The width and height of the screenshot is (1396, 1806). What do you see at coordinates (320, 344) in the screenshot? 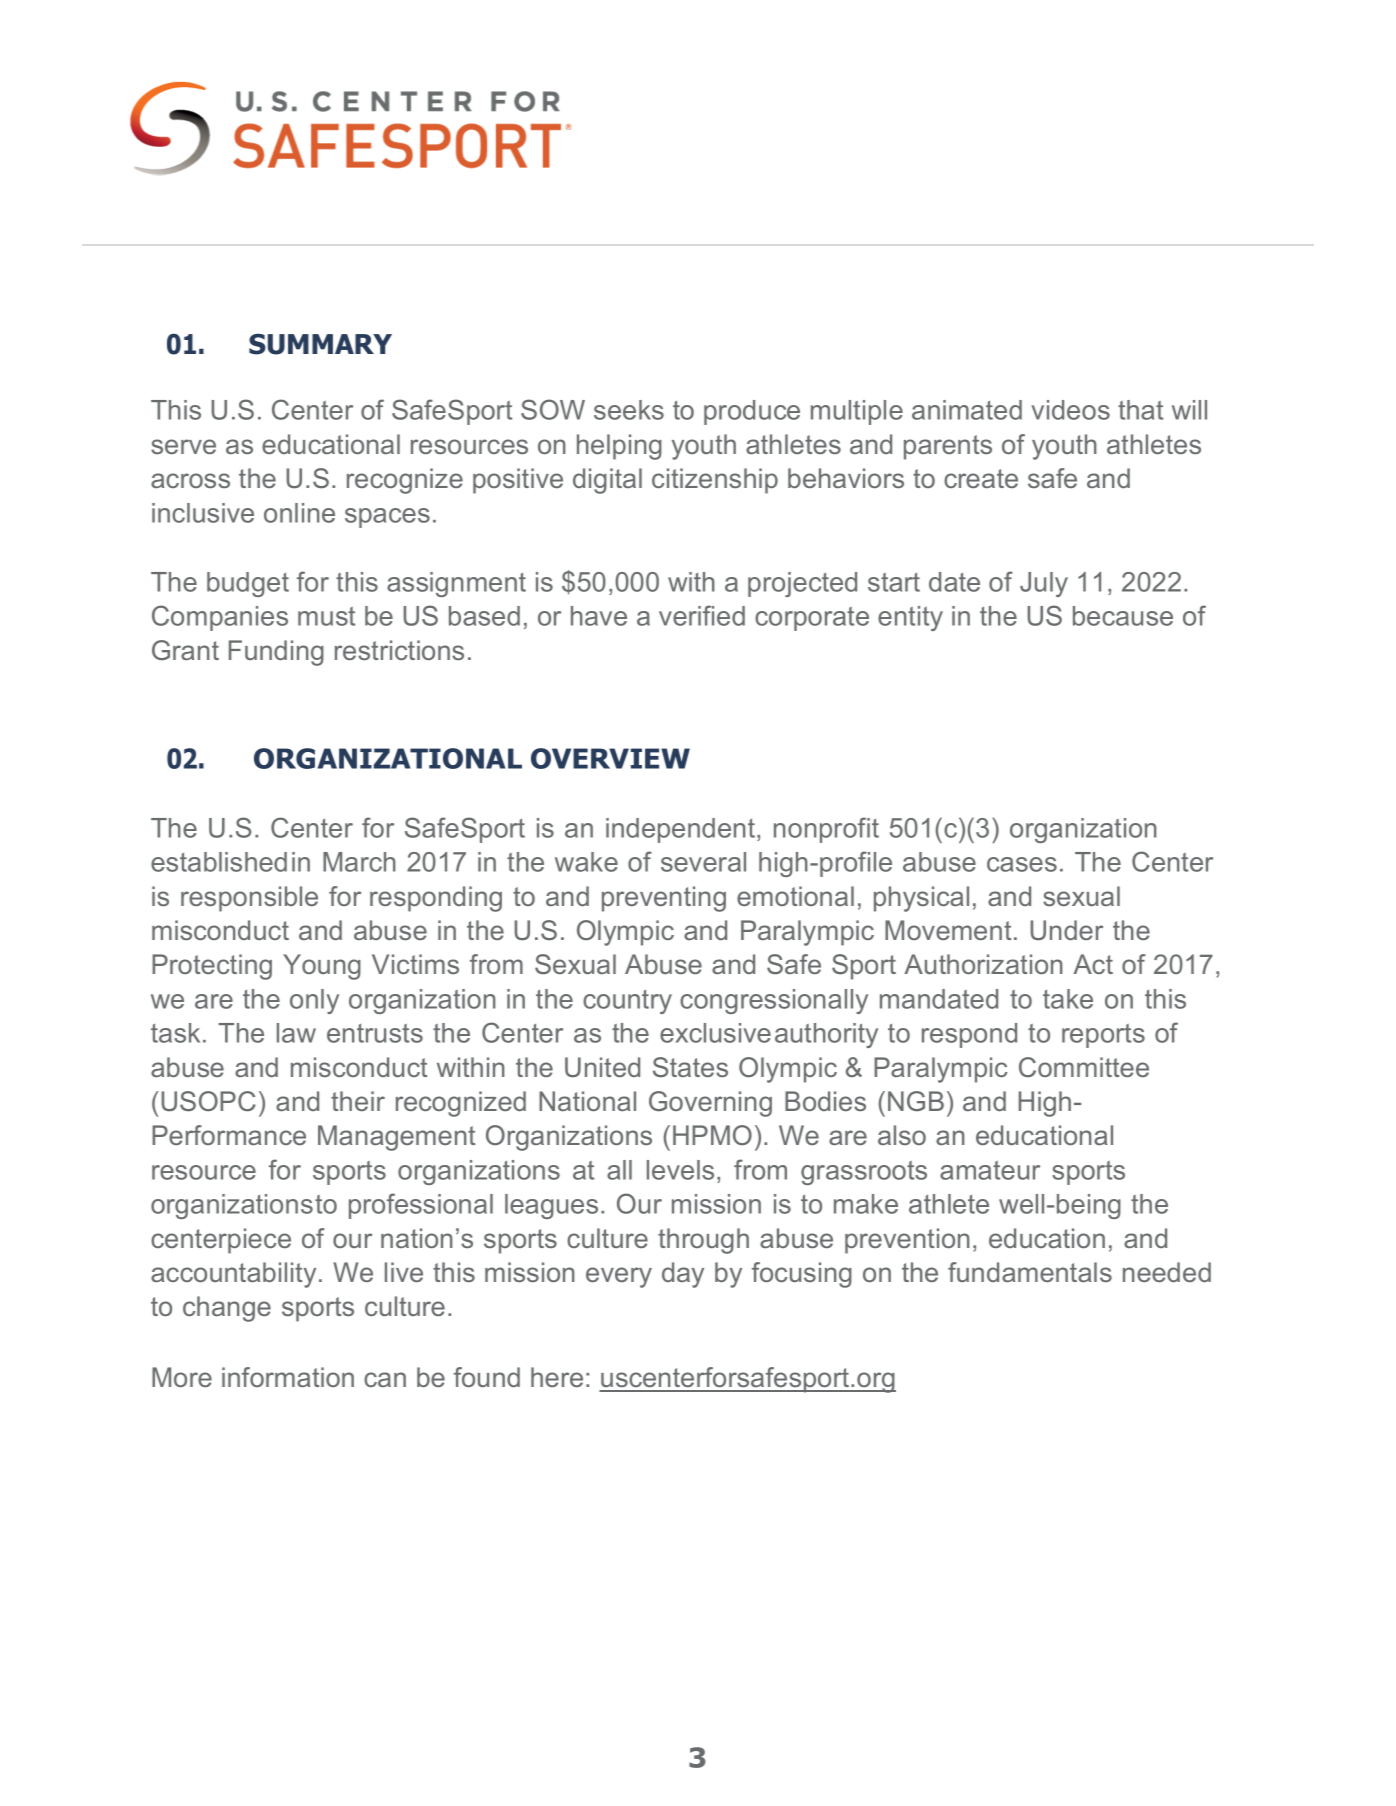
I see `SUMMARY` at bounding box center [320, 344].
